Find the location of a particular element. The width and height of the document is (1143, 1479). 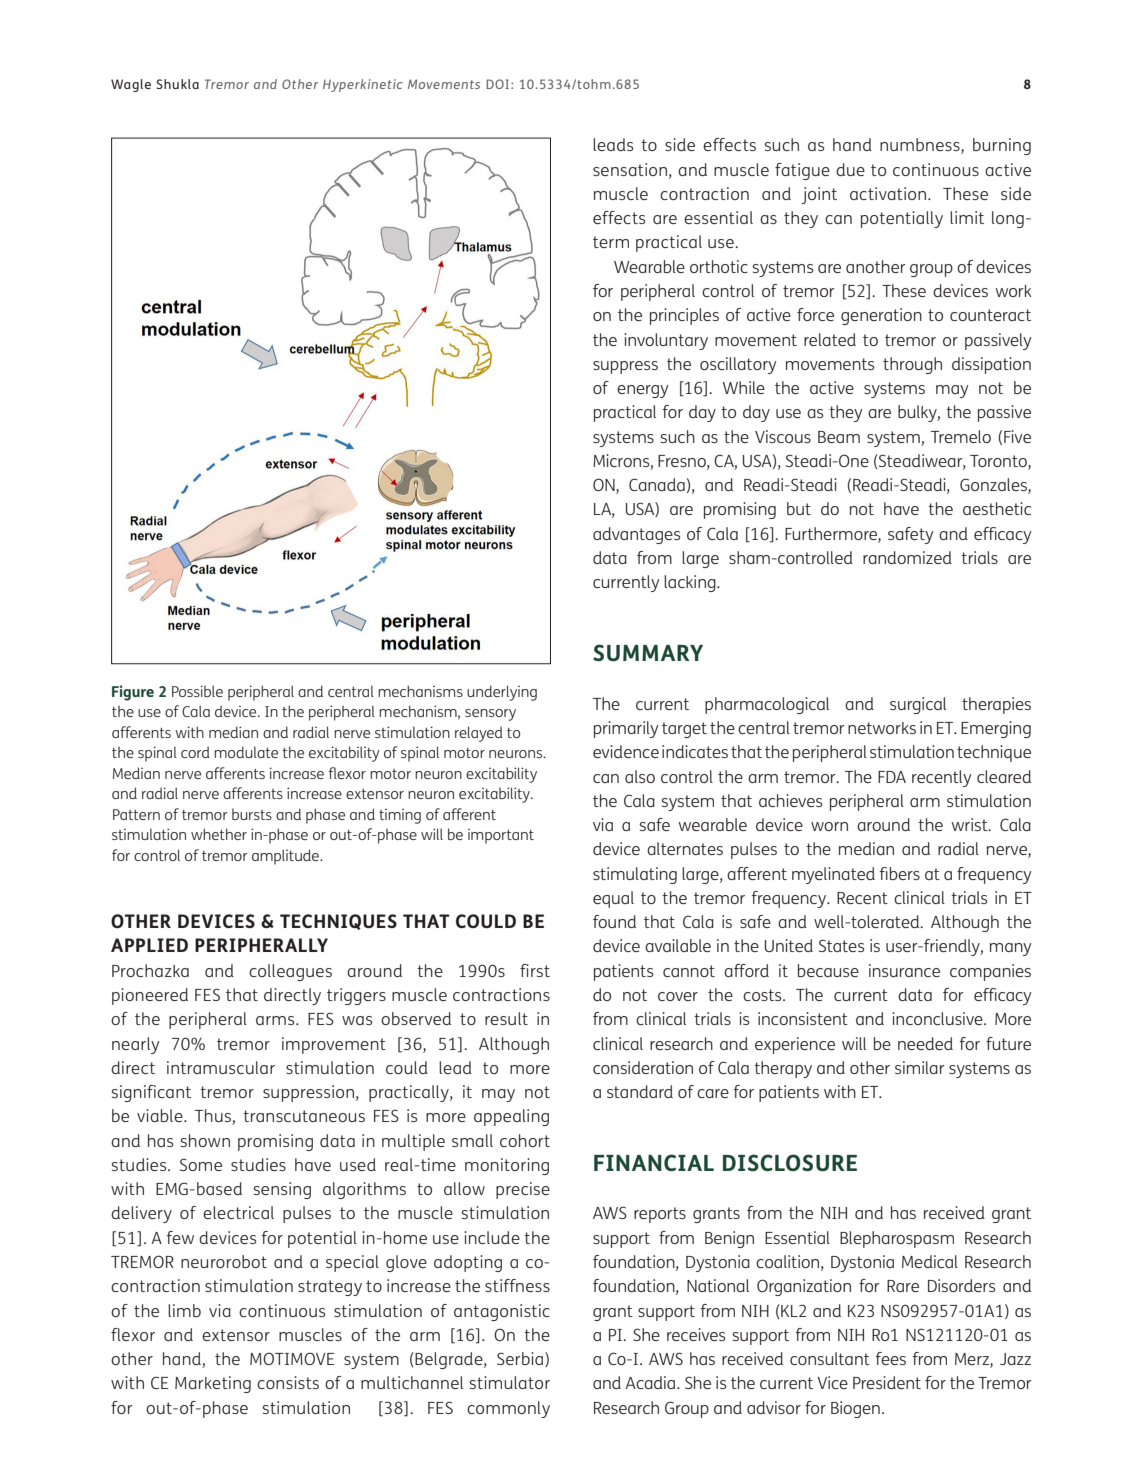

randomized is located at coordinates (907, 557).
